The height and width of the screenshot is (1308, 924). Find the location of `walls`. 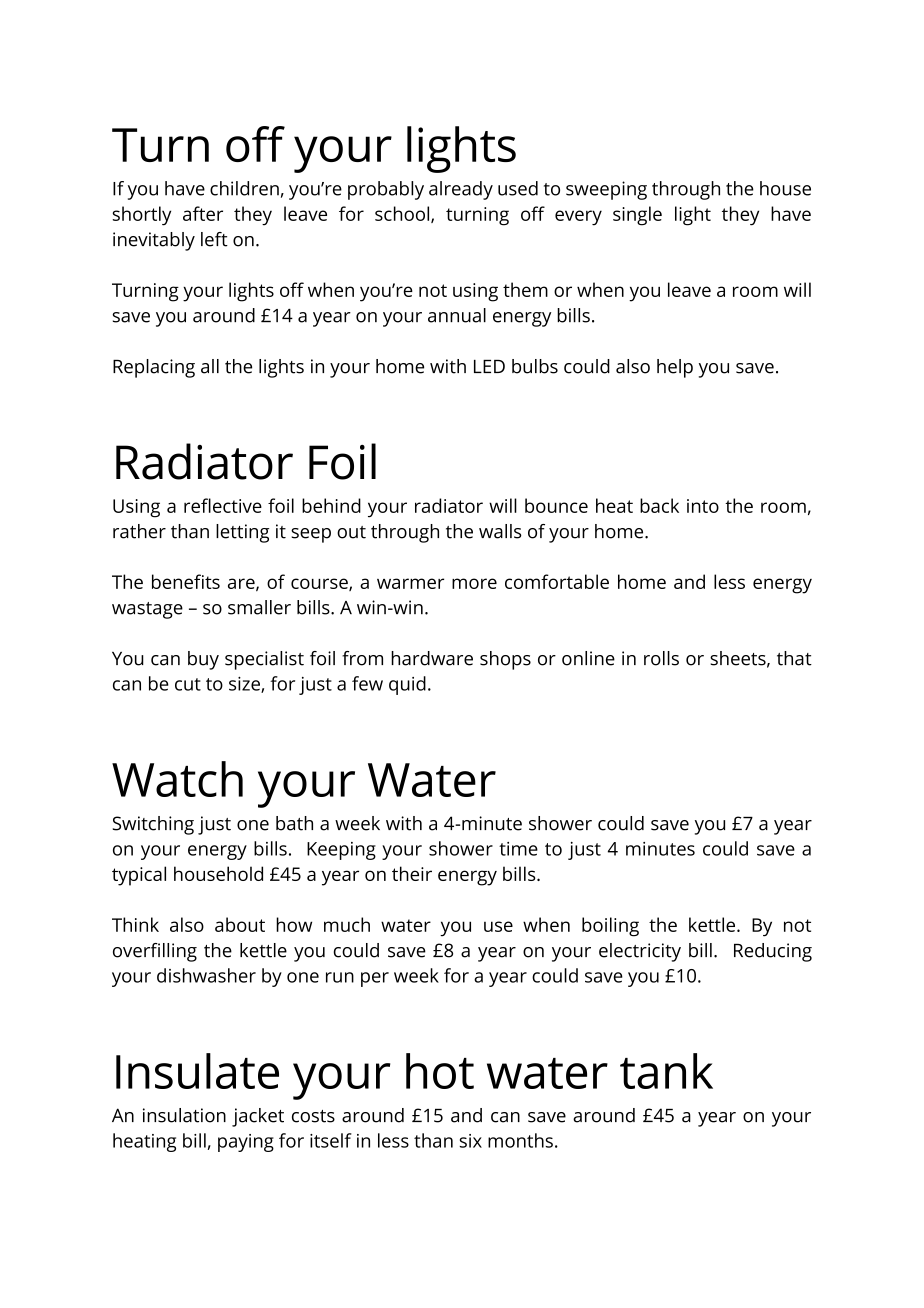

walls is located at coordinates (500, 531).
